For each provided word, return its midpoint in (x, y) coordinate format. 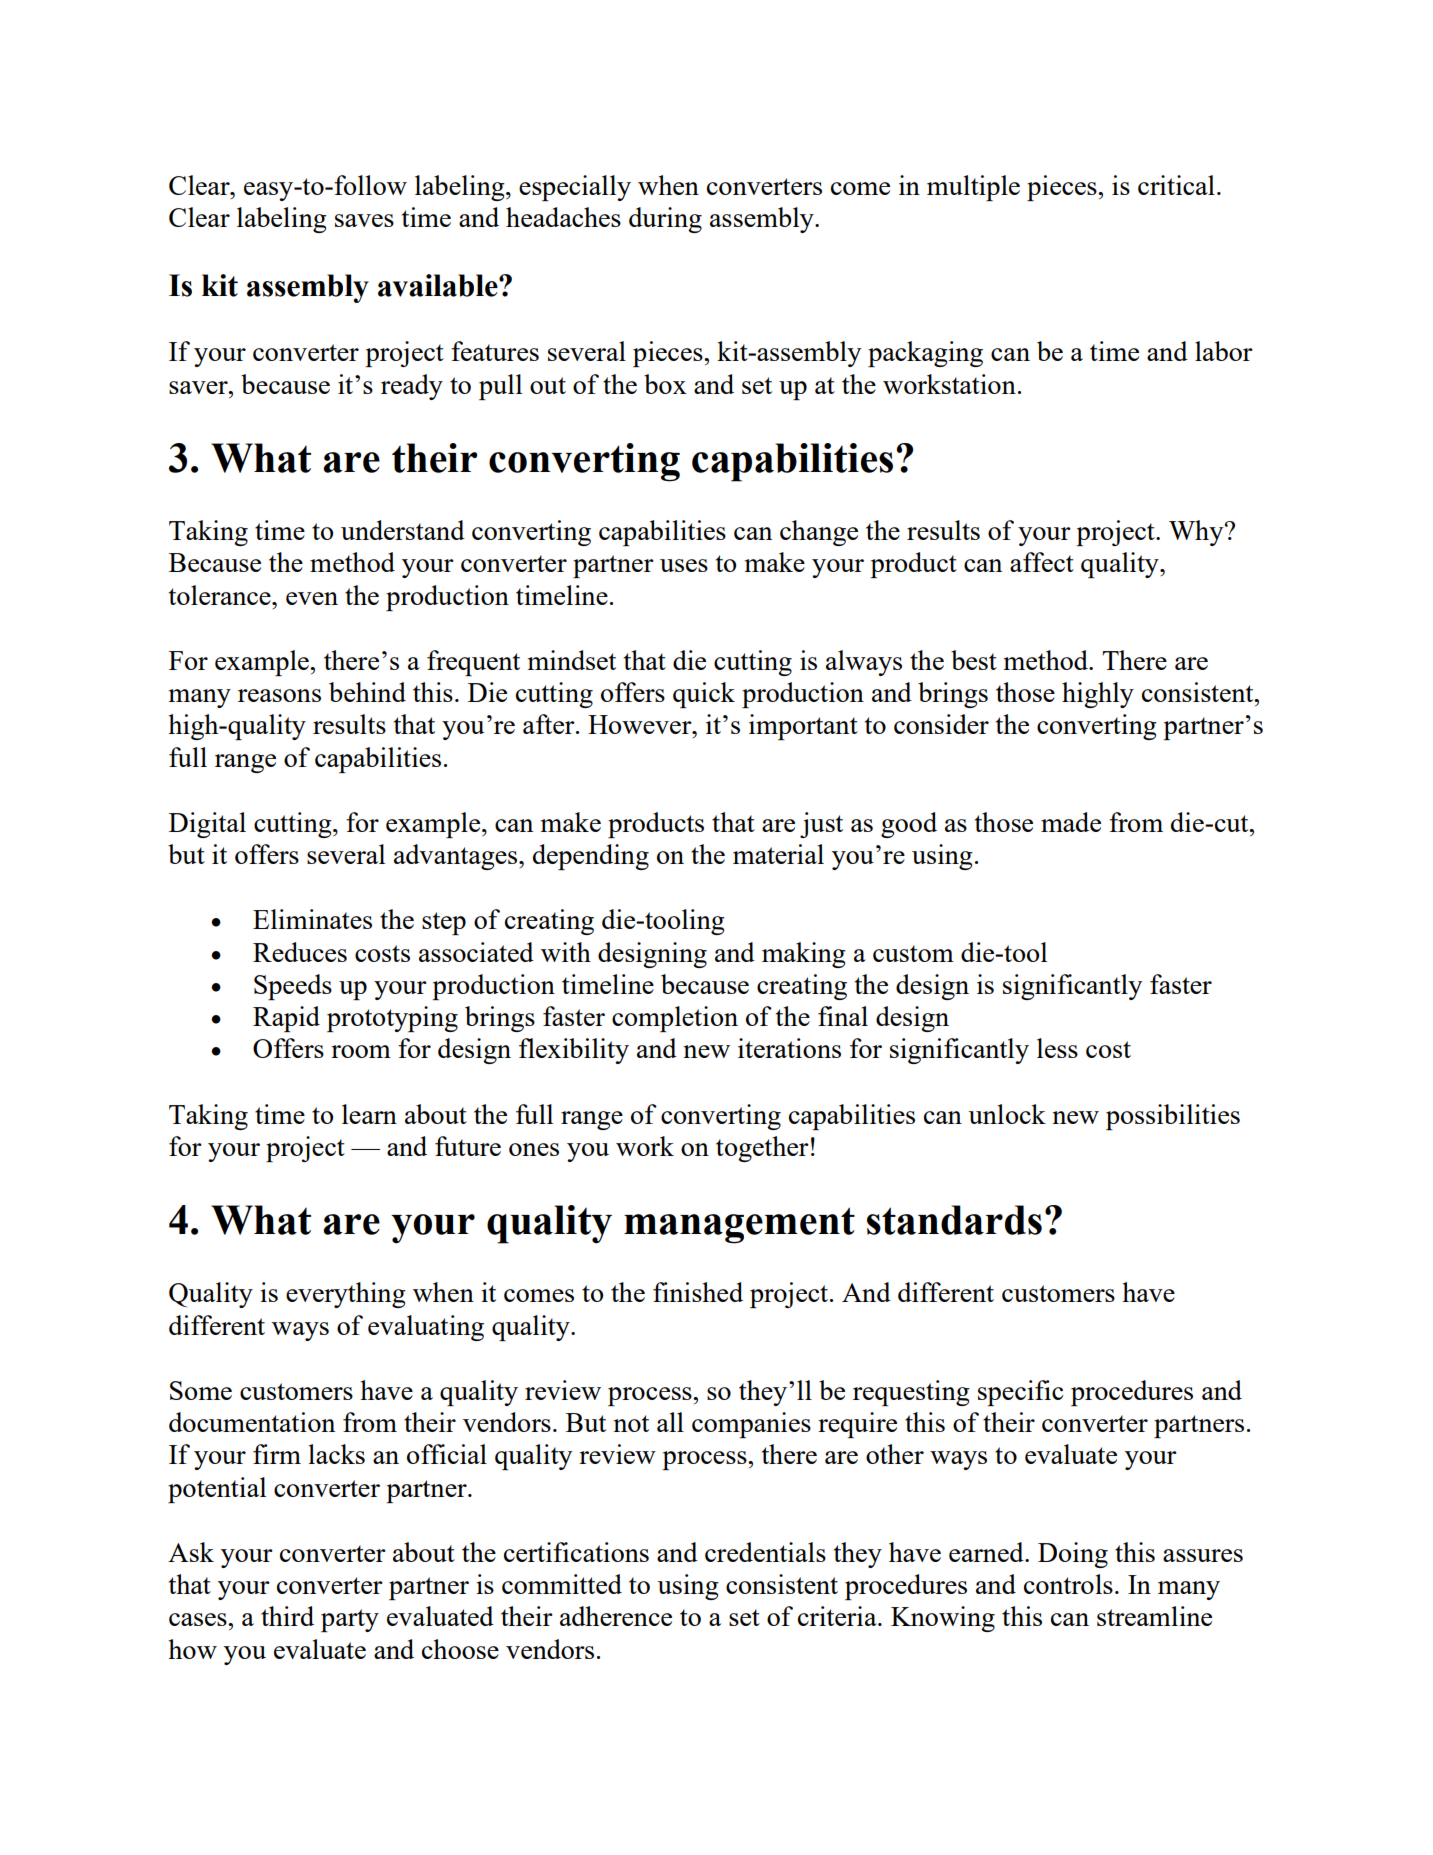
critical (1176, 185)
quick (704, 695)
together (762, 1149)
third (287, 1616)
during (665, 220)
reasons (279, 695)
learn (369, 1114)
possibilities (1173, 1117)
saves (364, 220)
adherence (616, 1616)
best (974, 660)
